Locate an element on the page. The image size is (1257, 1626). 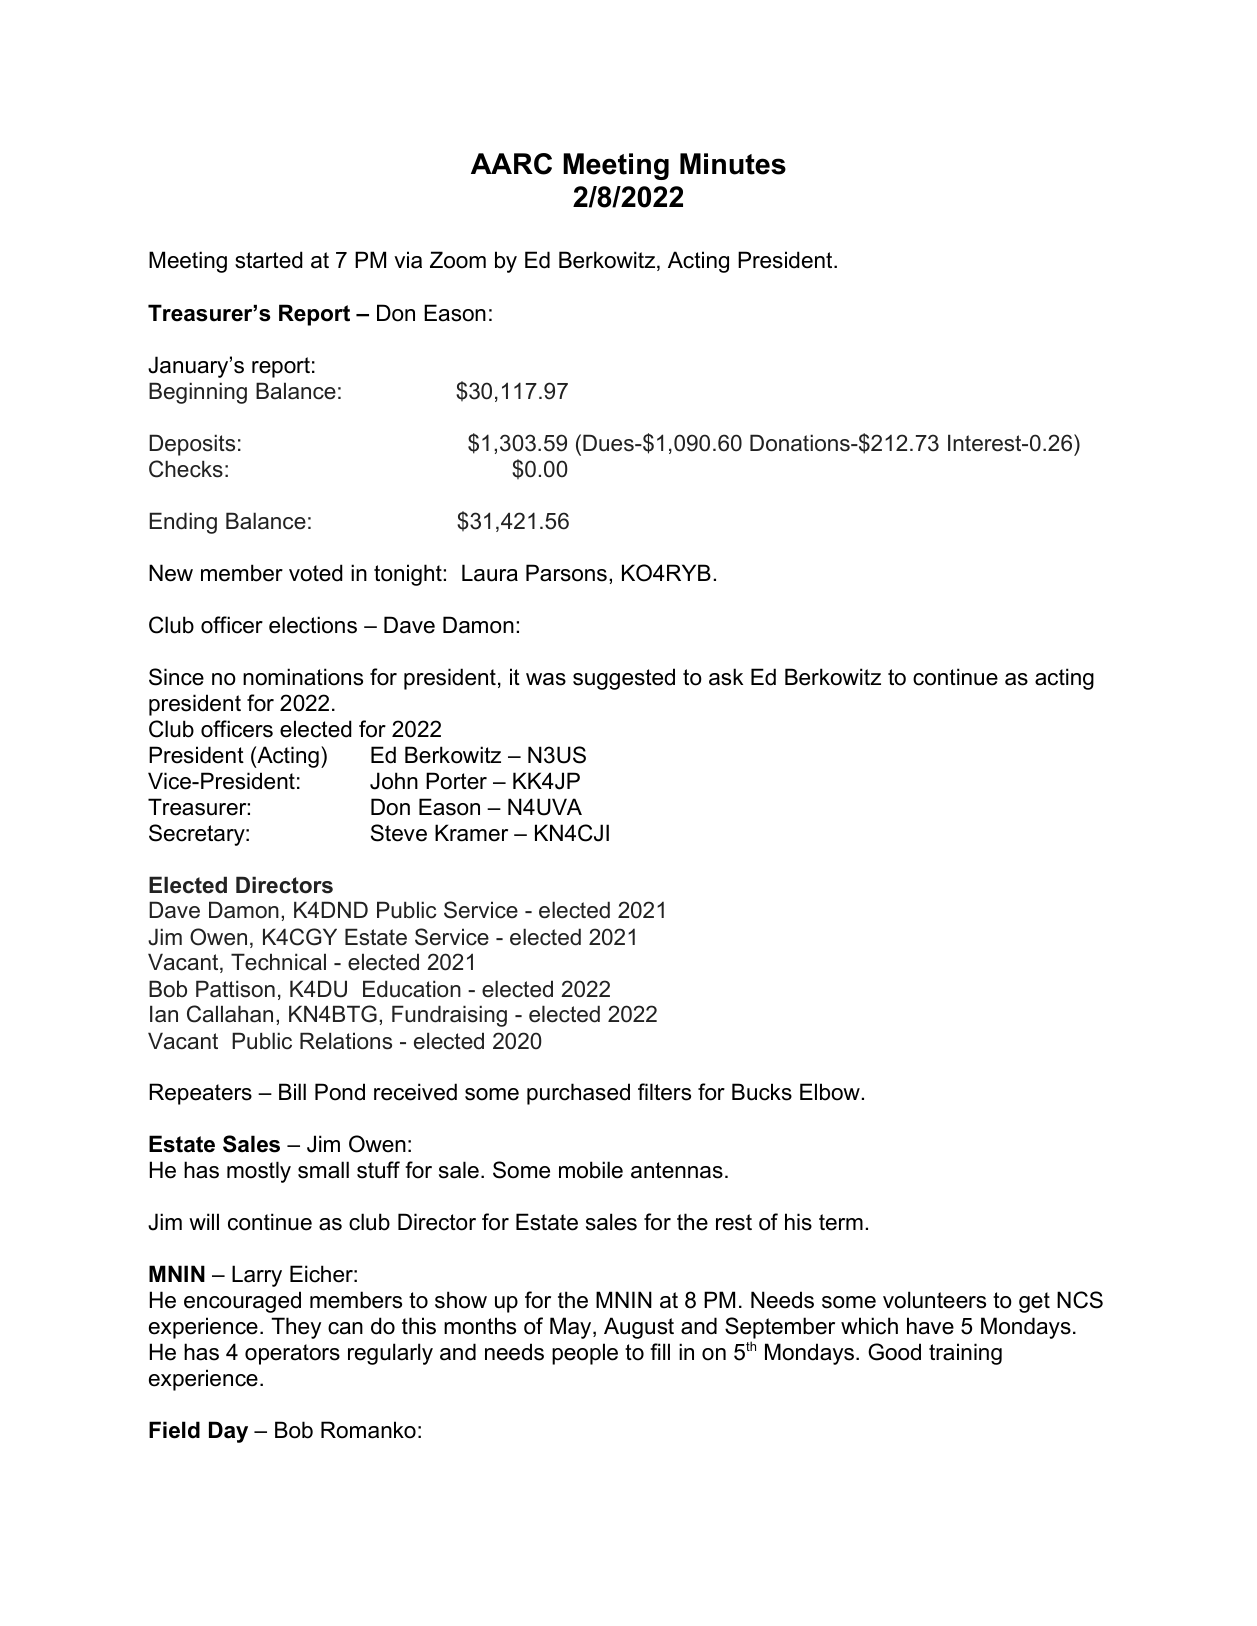
Zoom is located at coordinates (458, 260).
